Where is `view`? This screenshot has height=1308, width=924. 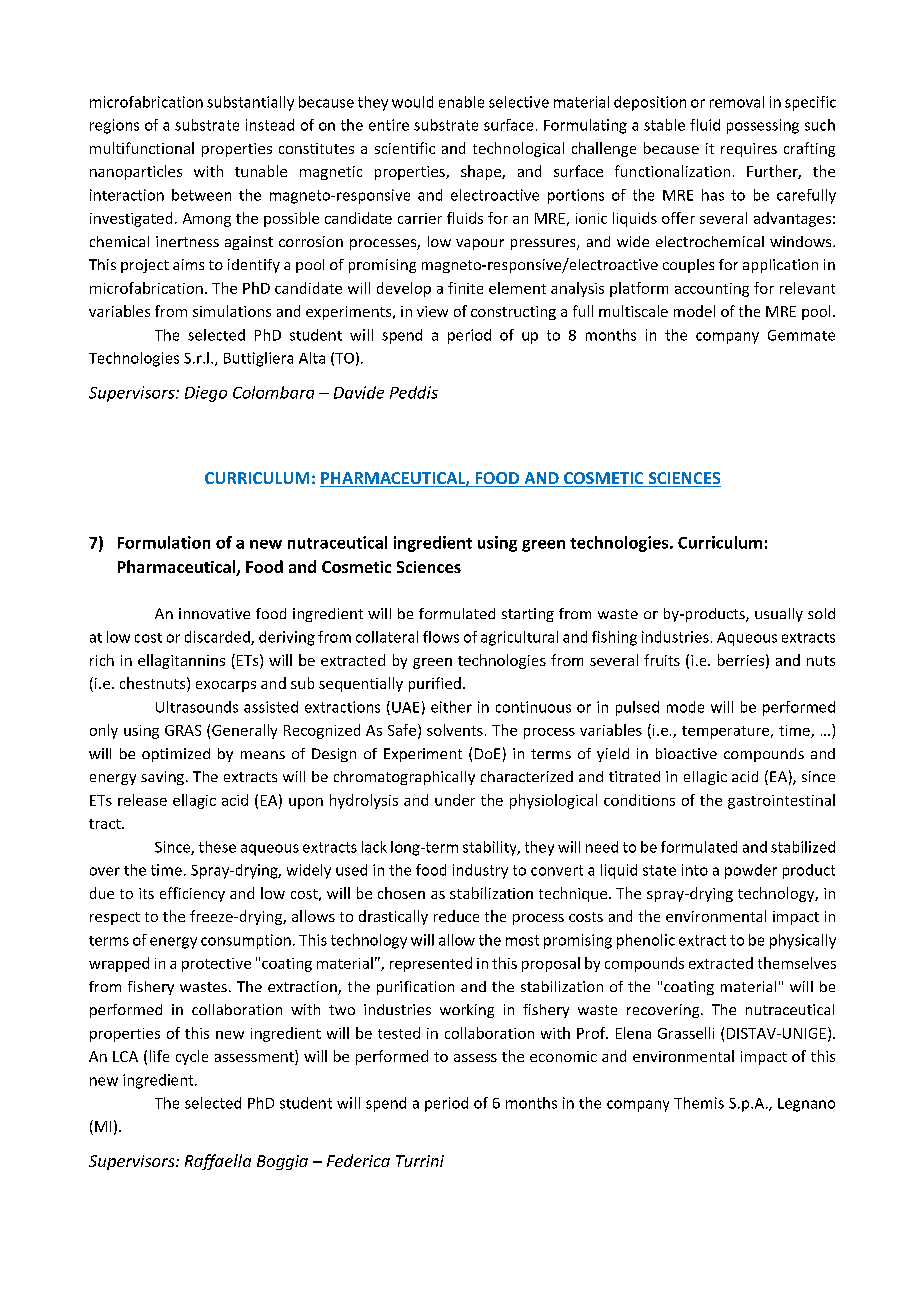 view is located at coordinates (432, 311).
